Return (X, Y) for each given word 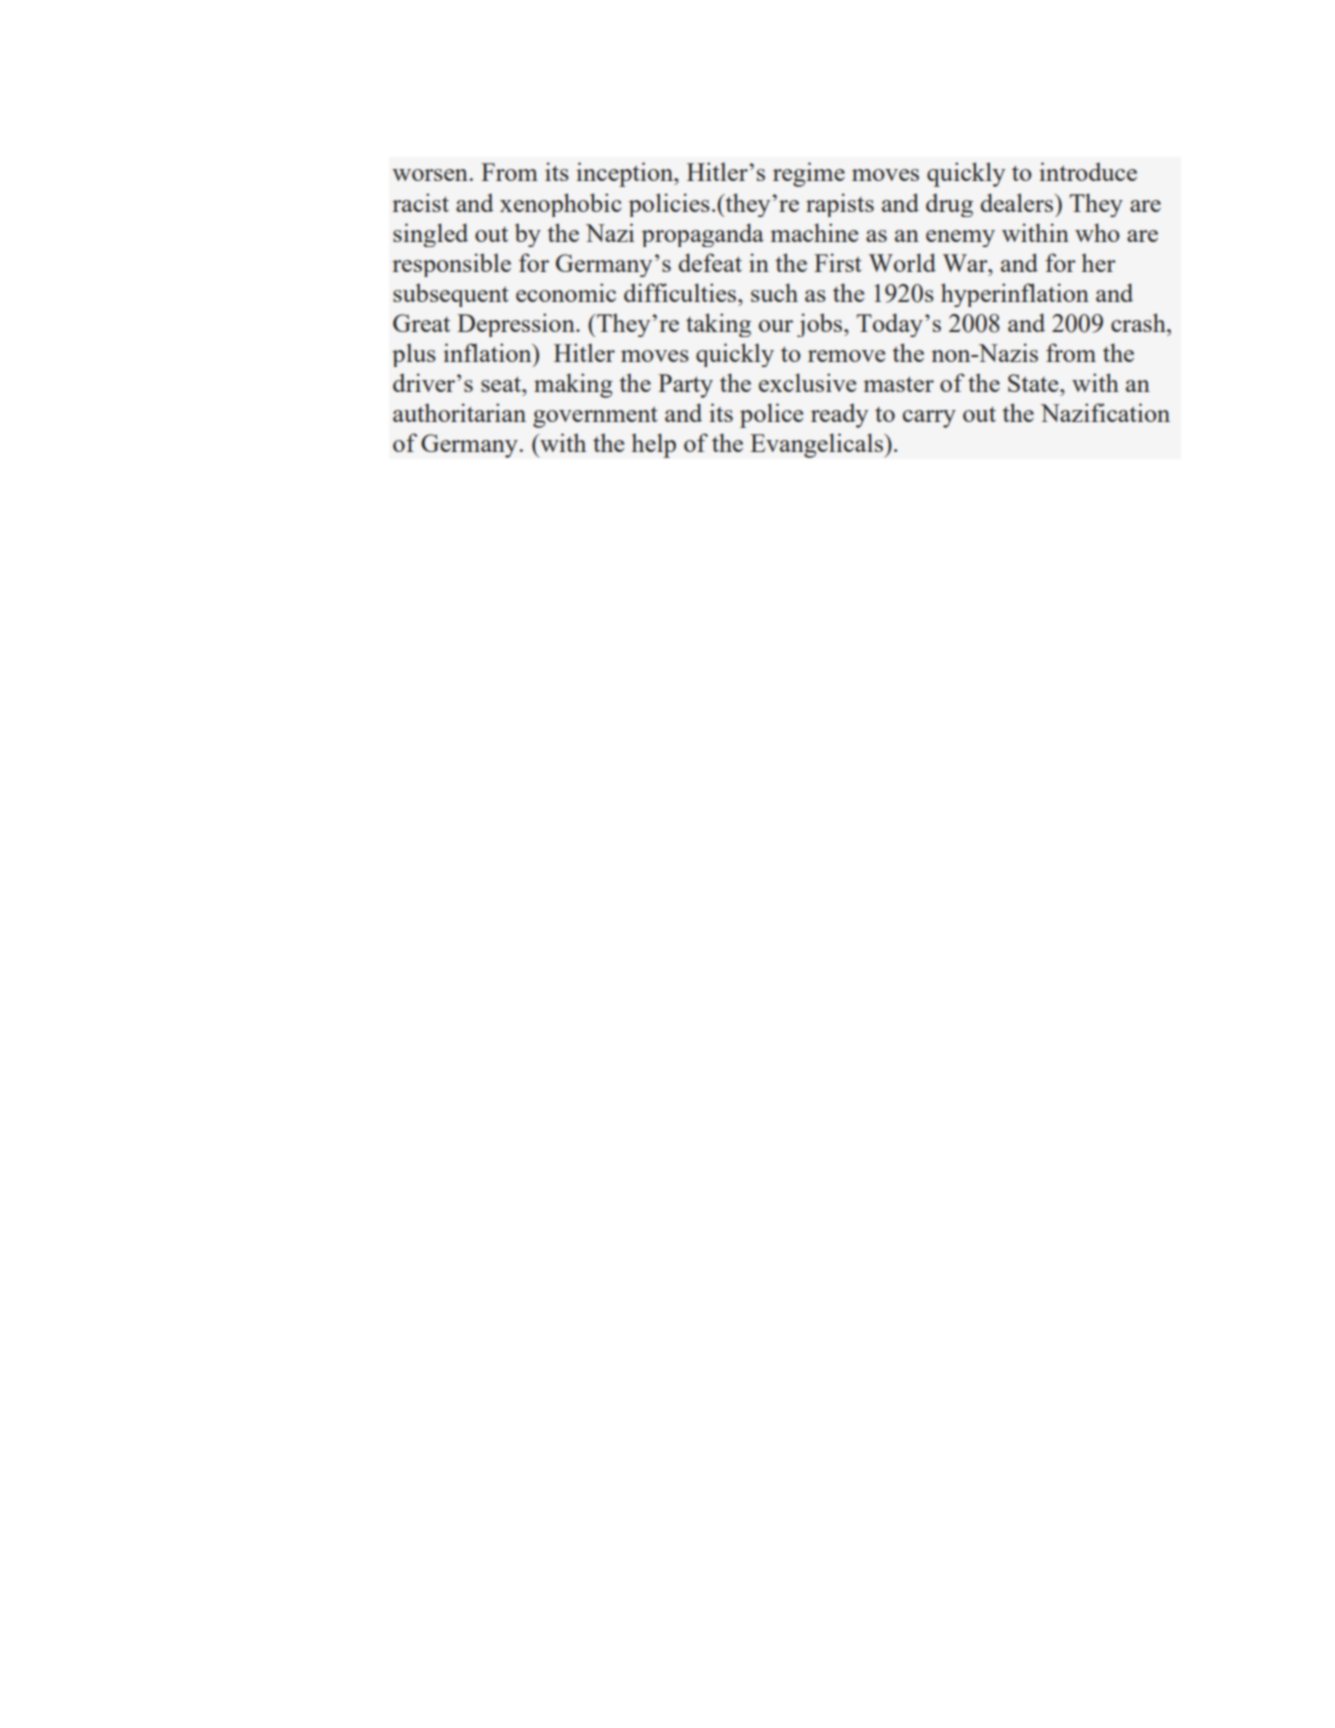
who (1097, 232)
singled (430, 235)
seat (502, 384)
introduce (1088, 171)
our (776, 326)
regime (809, 174)
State (1034, 383)
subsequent (451, 295)
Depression (517, 325)
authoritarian (459, 412)
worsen (430, 175)
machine (814, 232)
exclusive (807, 382)
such (774, 292)
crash (1139, 322)
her (1099, 262)
